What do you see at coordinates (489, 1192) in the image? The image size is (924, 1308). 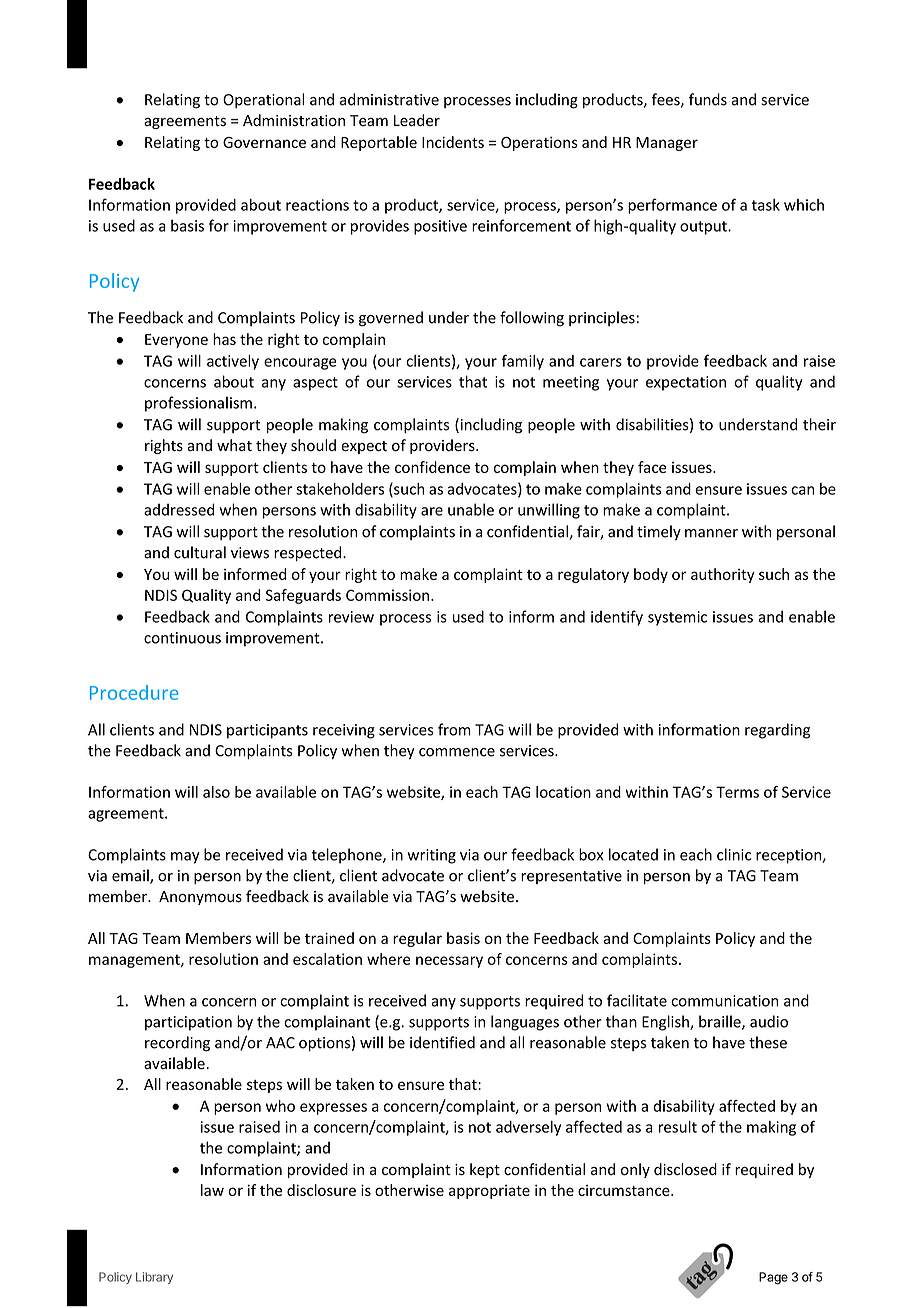 I see `appropriate` at bounding box center [489, 1192].
